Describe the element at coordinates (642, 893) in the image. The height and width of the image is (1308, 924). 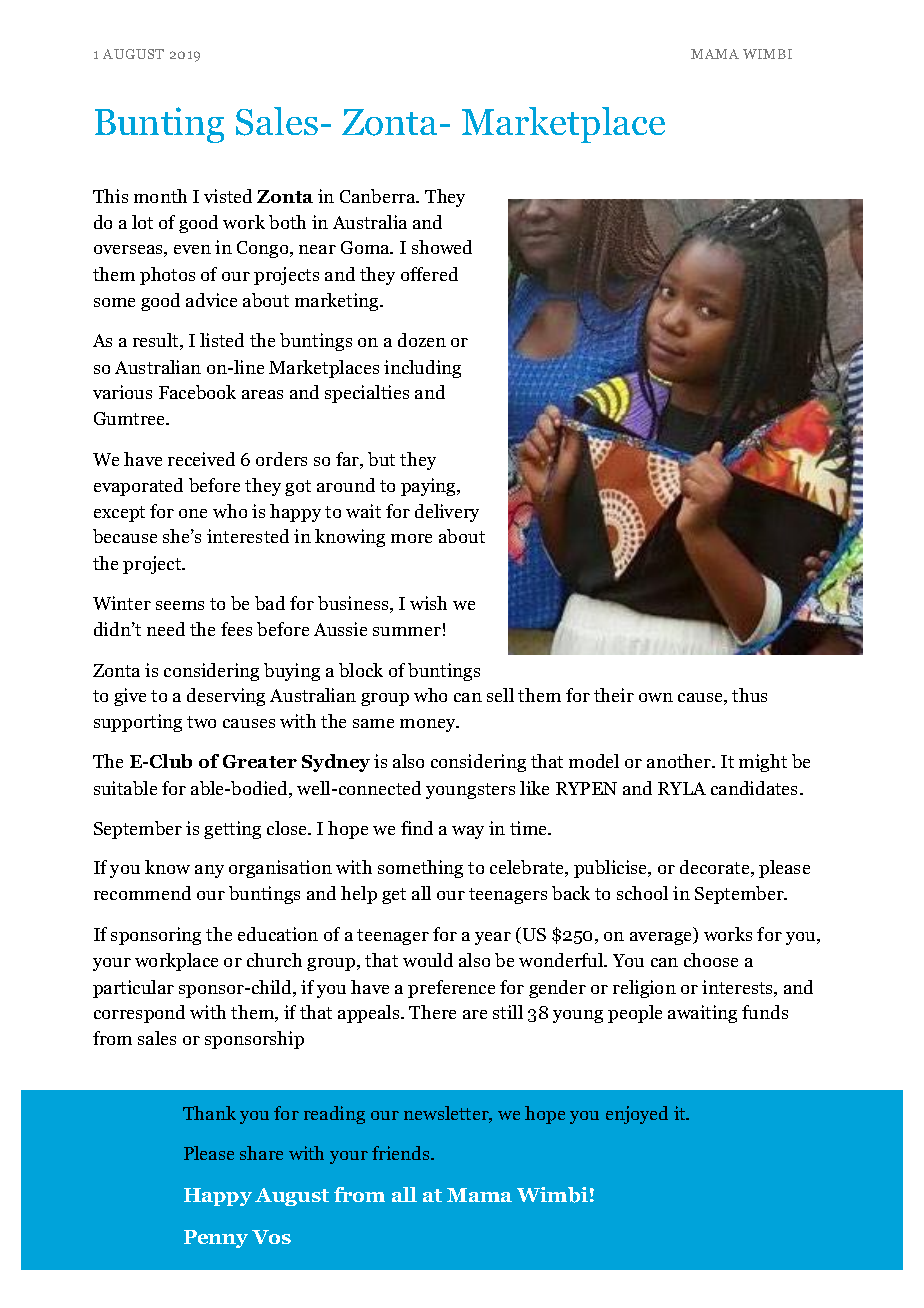
I see `school` at that location.
